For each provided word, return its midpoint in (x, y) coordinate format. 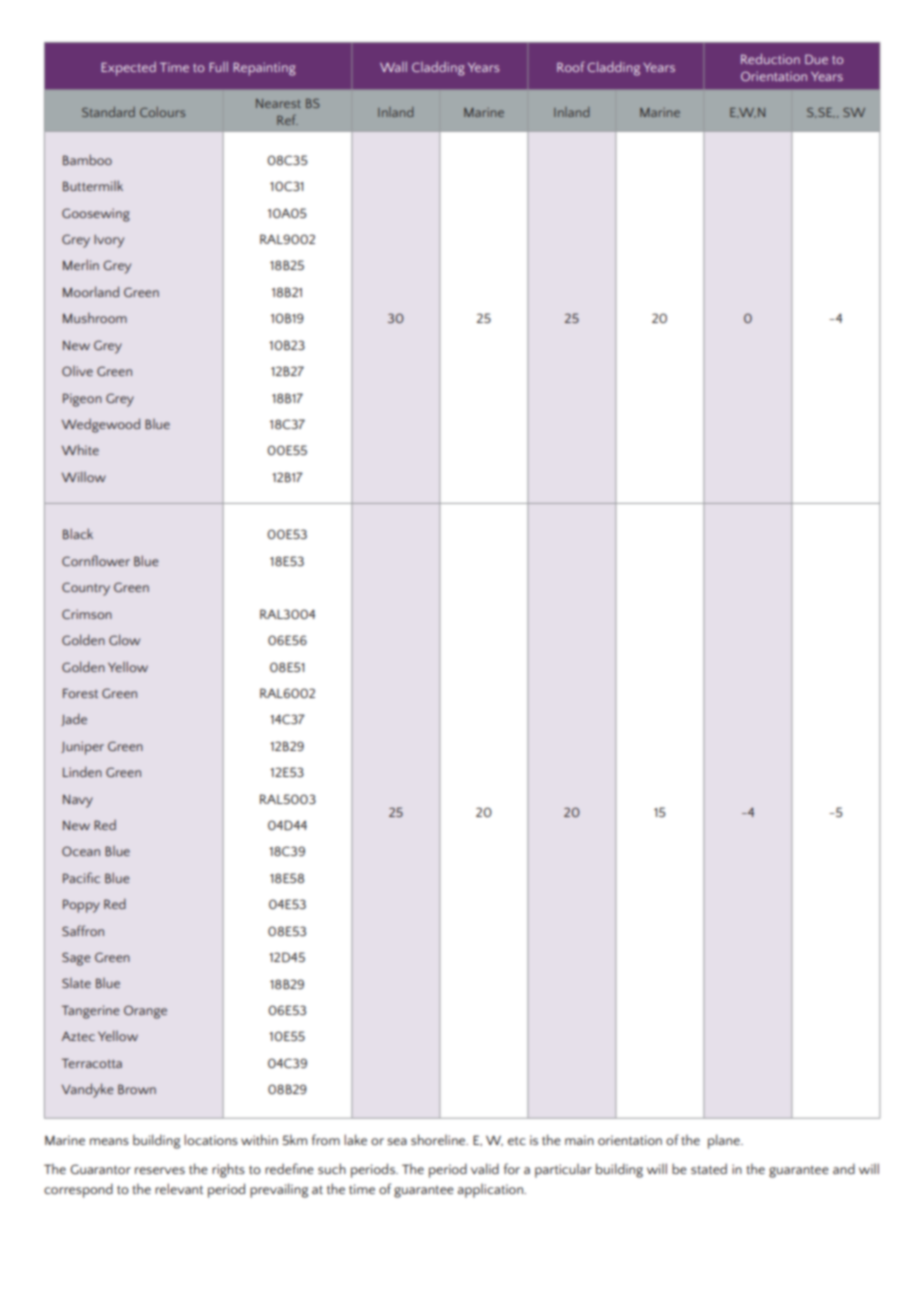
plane (725, 1141)
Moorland (91, 291)
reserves (160, 1170)
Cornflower (96, 560)
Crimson (87, 614)
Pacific (81, 877)
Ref (287, 119)
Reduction (770, 59)
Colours (162, 112)
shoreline (439, 1139)
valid (485, 1168)
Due (816, 59)
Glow (124, 639)
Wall (393, 67)
